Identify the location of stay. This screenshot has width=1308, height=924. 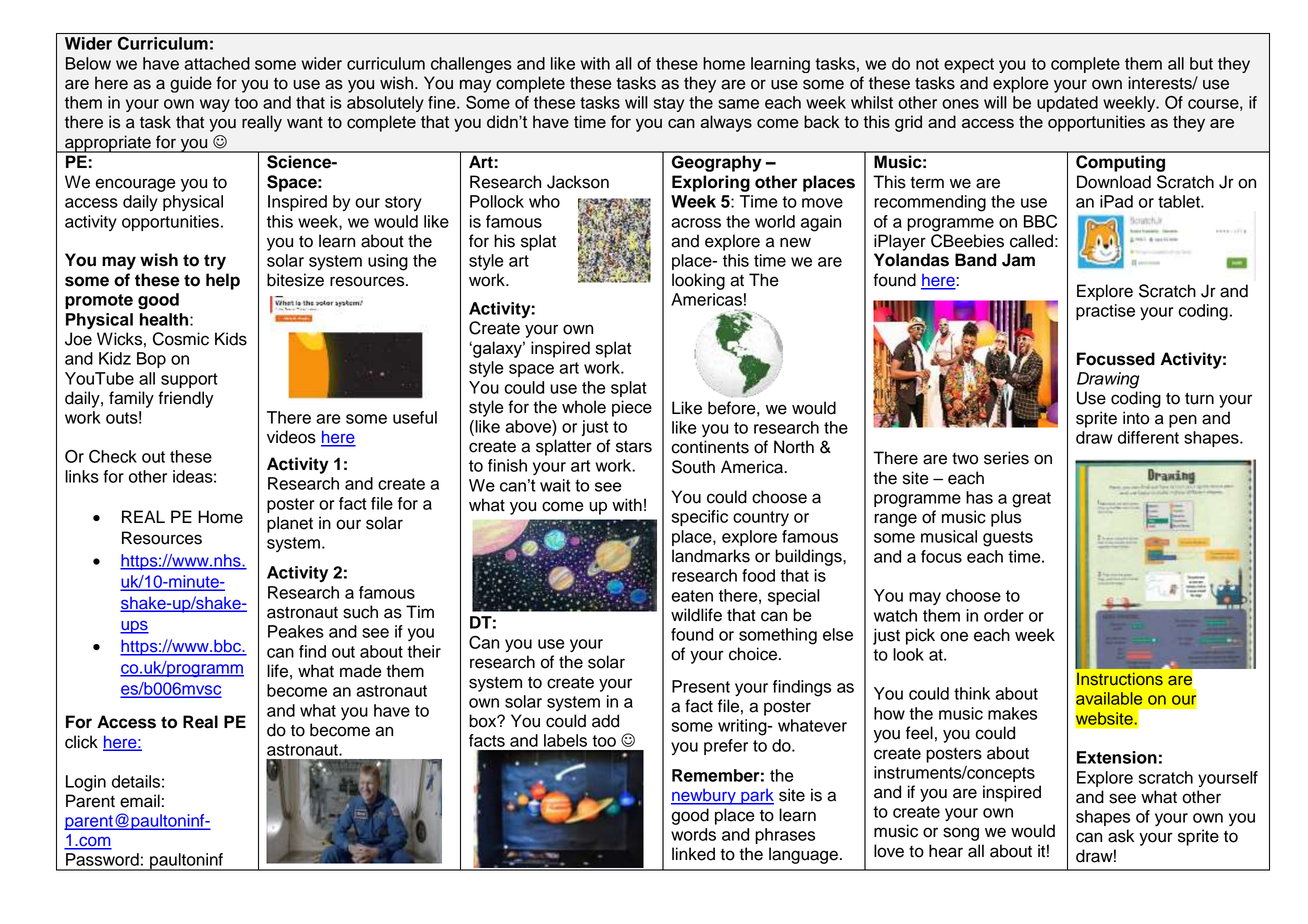
(669, 104).
